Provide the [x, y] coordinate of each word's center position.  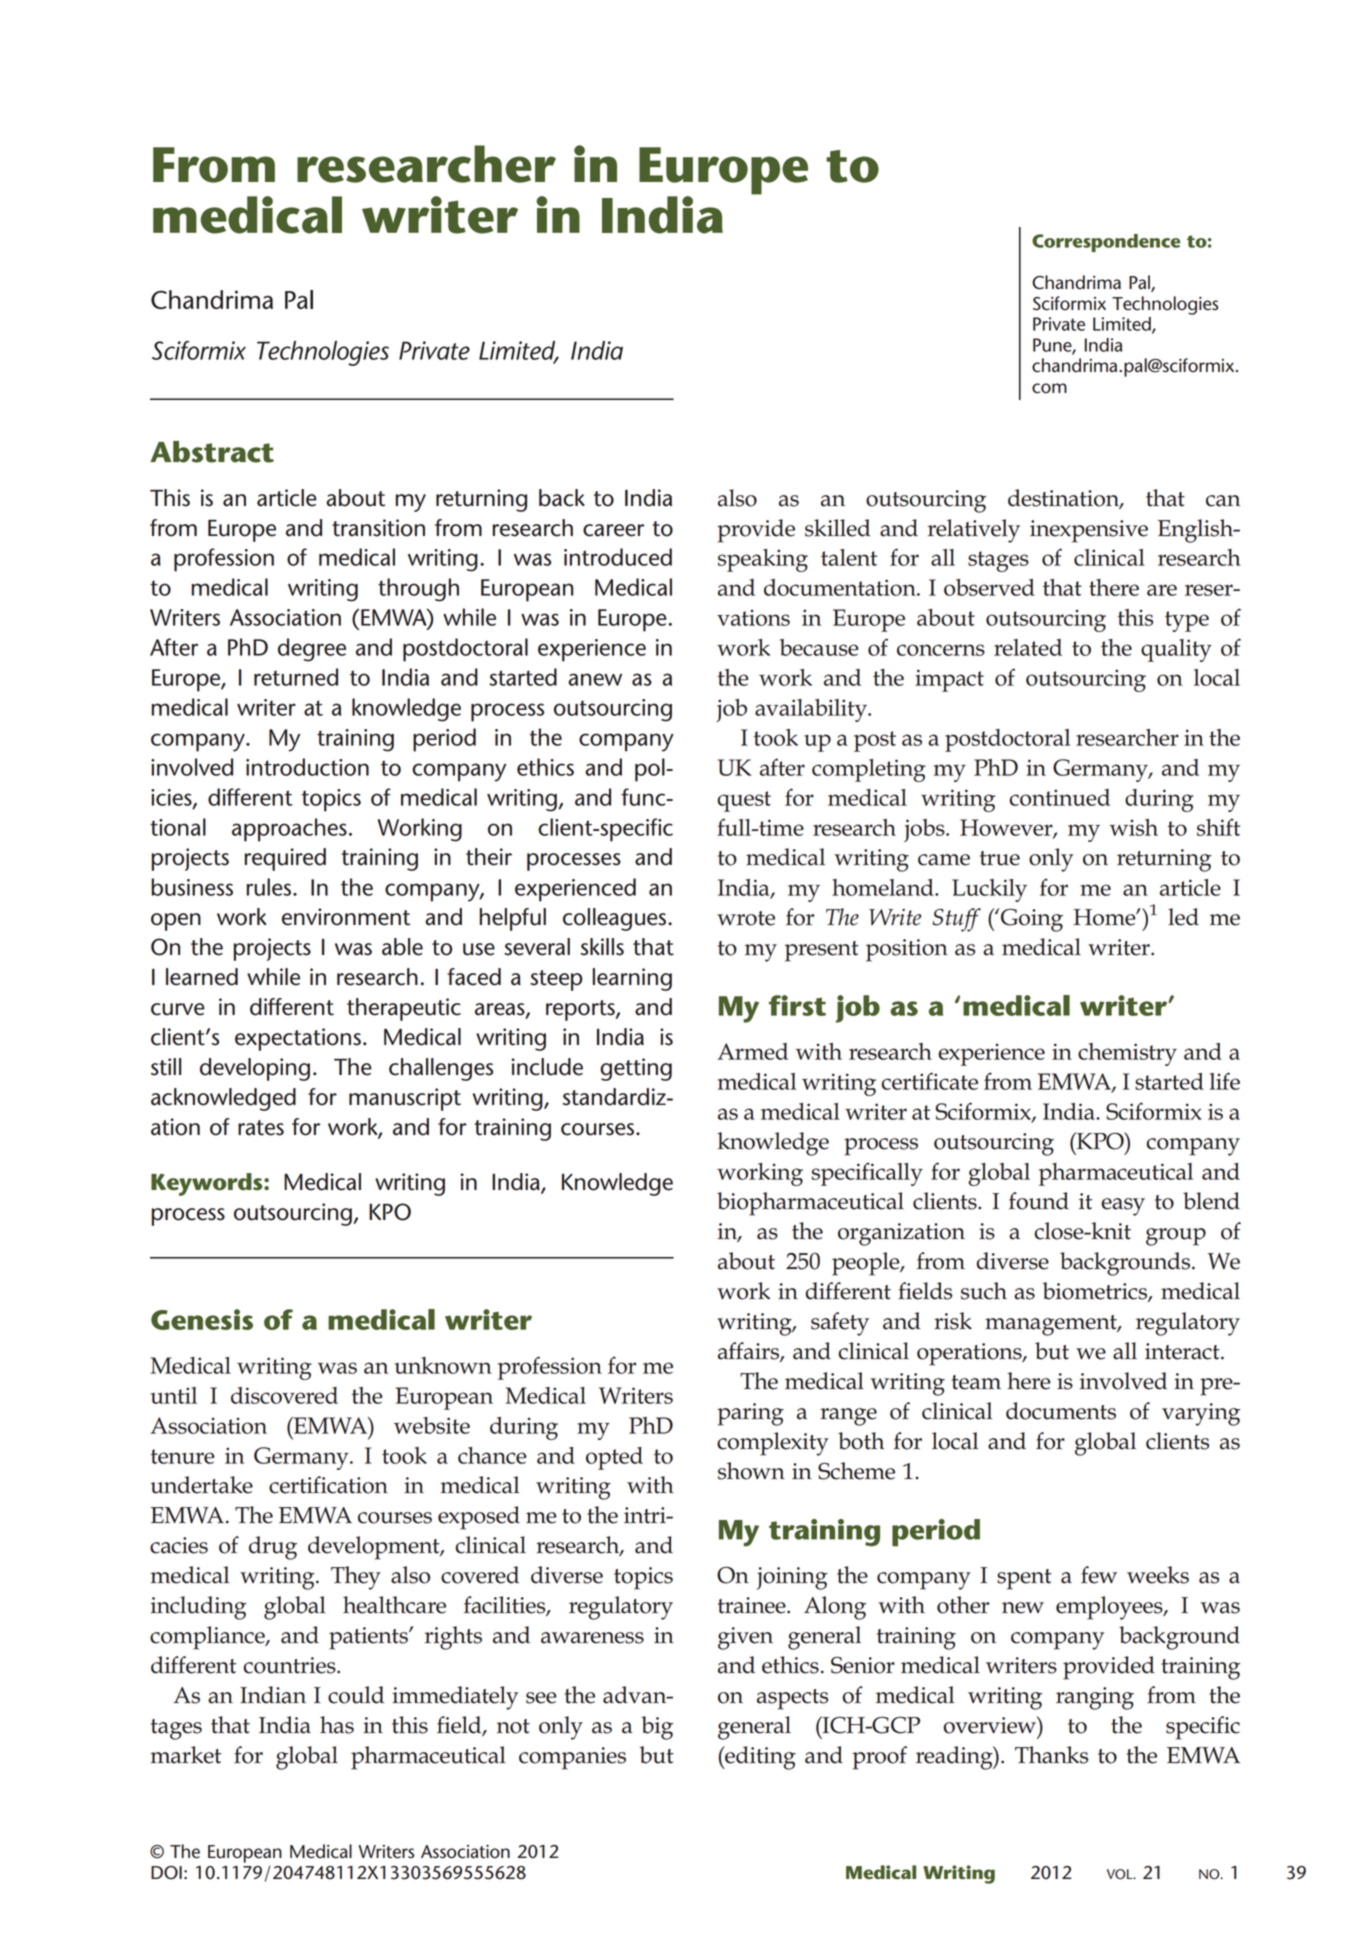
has [337, 1725]
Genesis [202, 1319]
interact [1183, 1351]
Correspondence [1106, 243]
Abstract [212, 452]
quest [744, 801]
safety [840, 1324]
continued [1059, 797]
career [613, 530]
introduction [307, 767]
